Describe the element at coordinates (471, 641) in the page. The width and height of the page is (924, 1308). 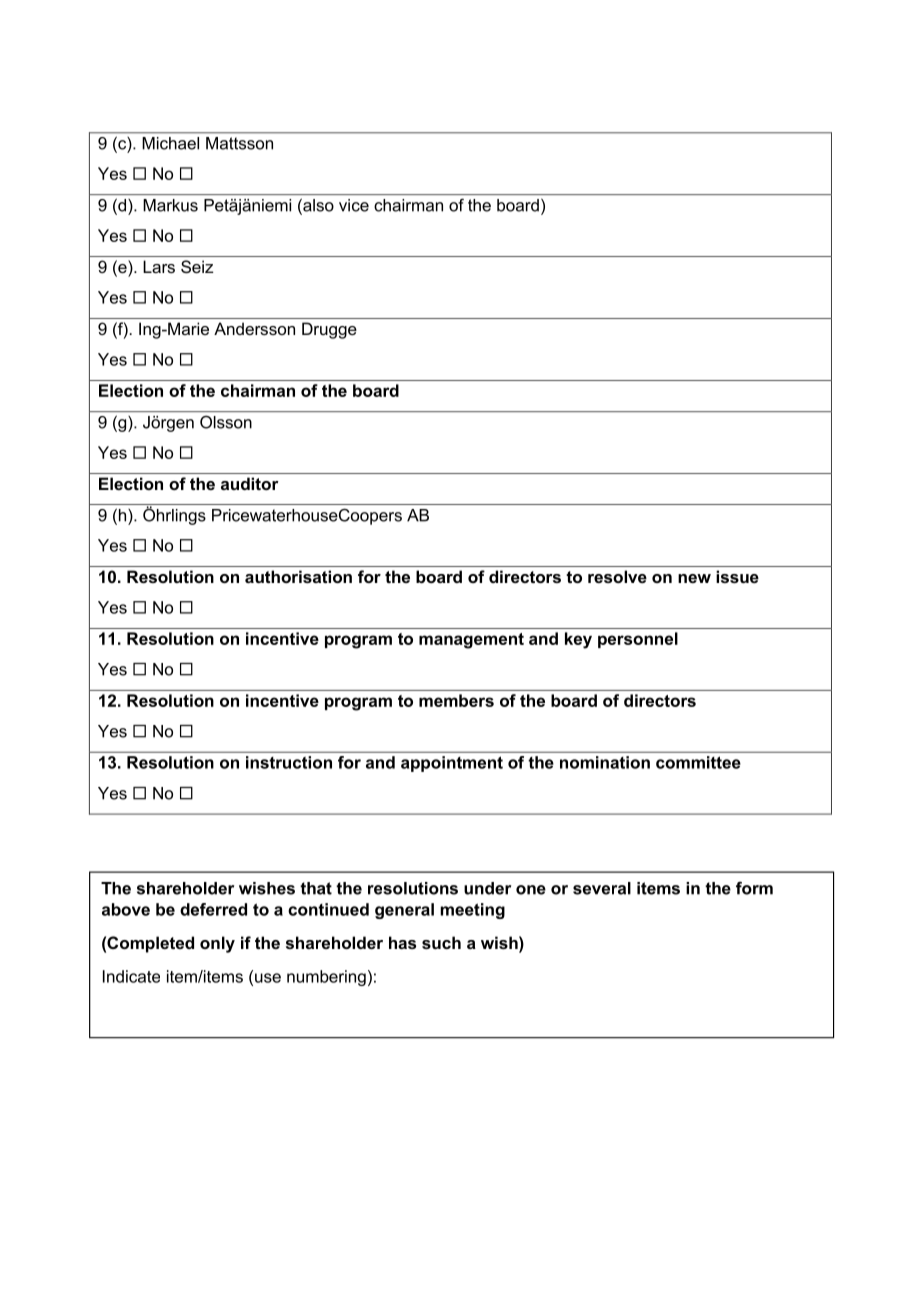
I see `management` at that location.
